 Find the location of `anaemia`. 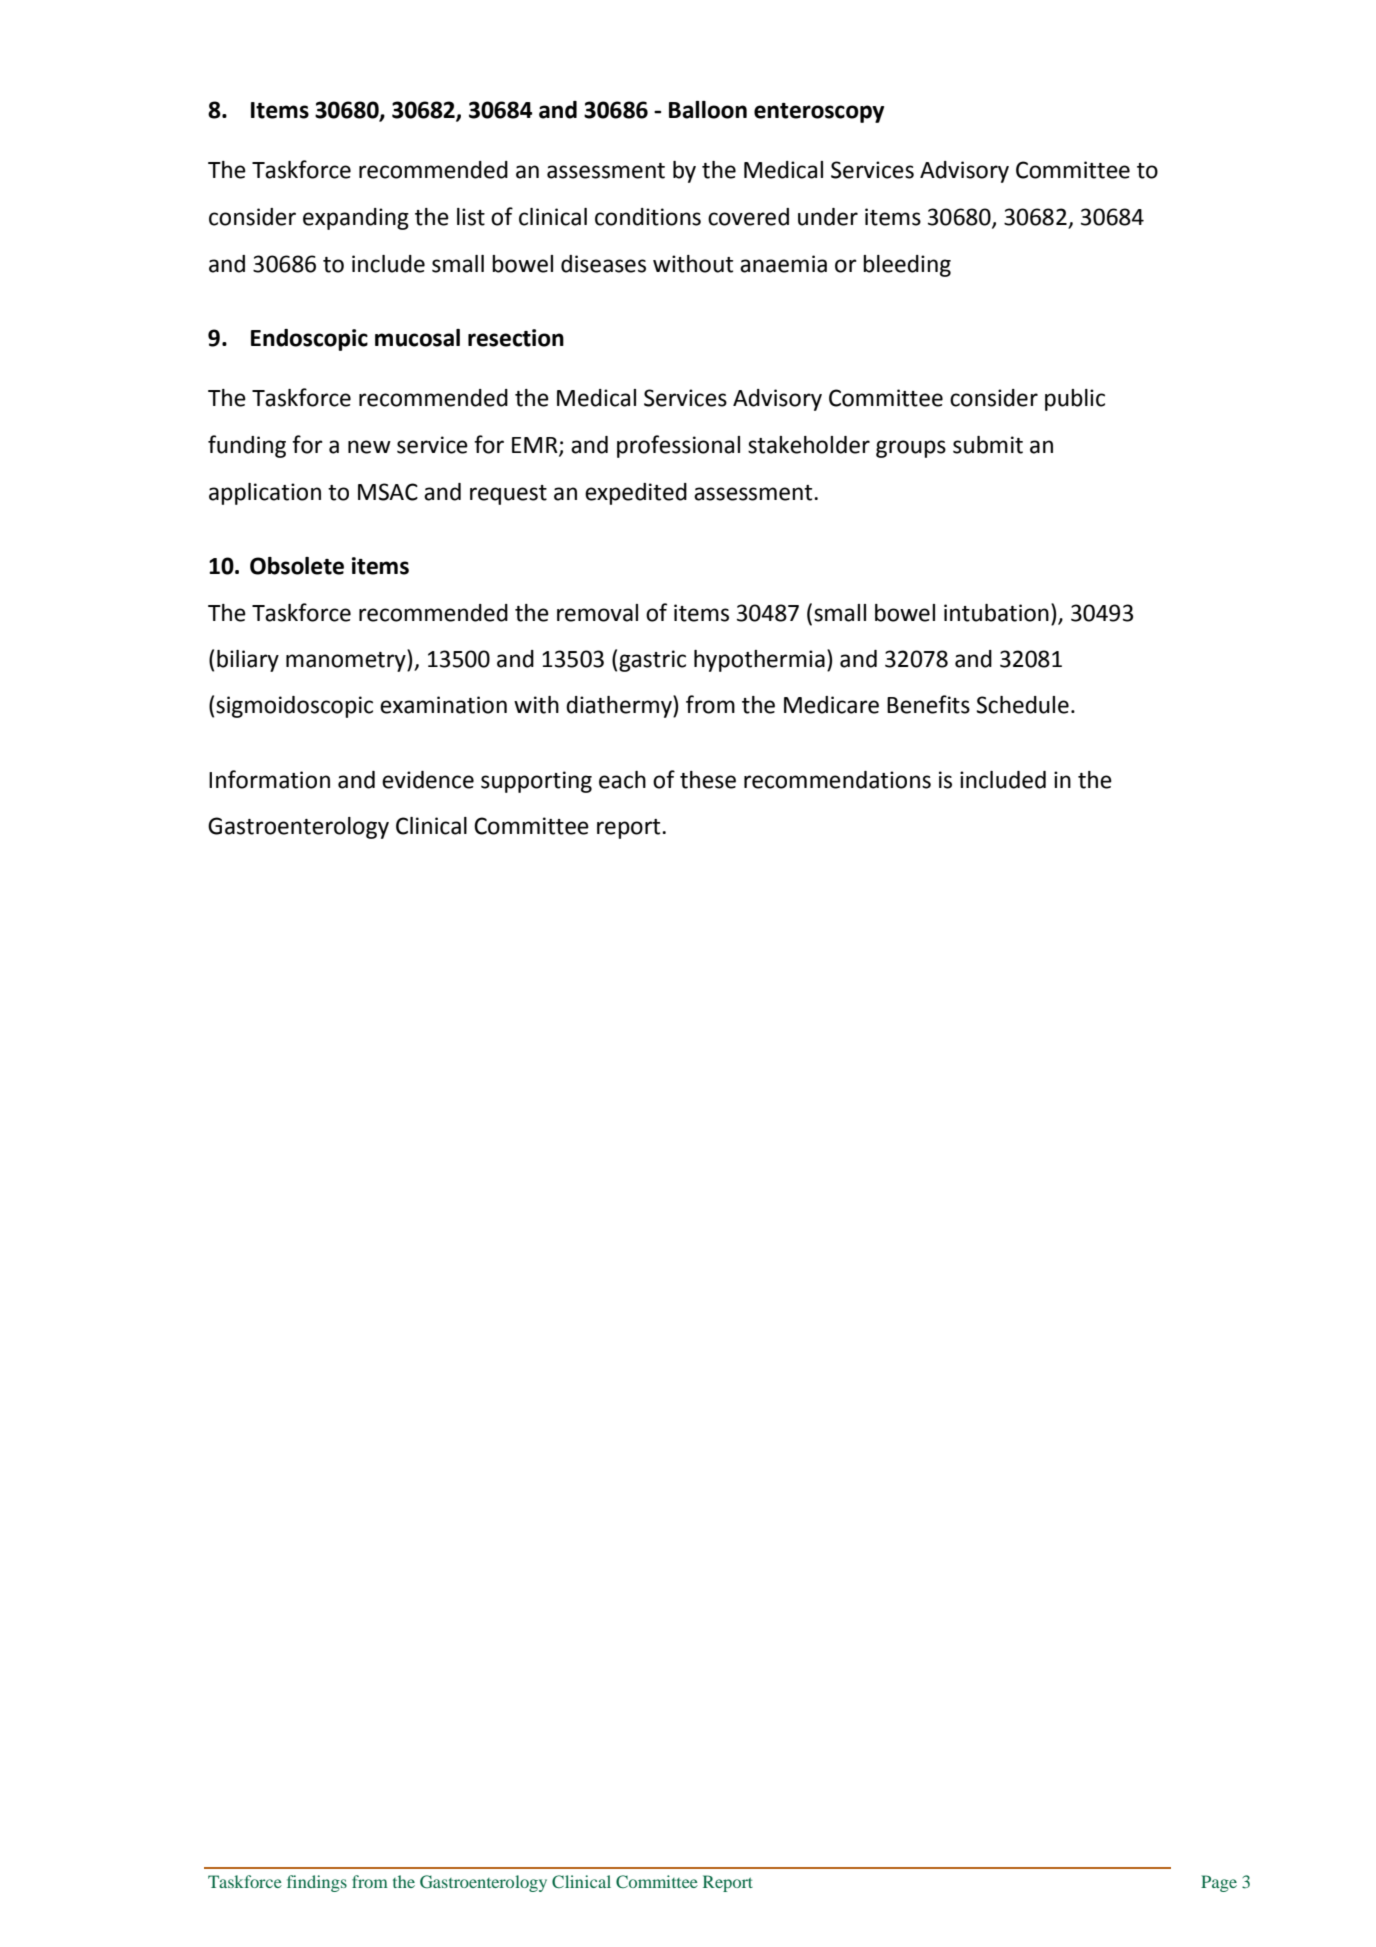

anaemia is located at coordinates (783, 264).
